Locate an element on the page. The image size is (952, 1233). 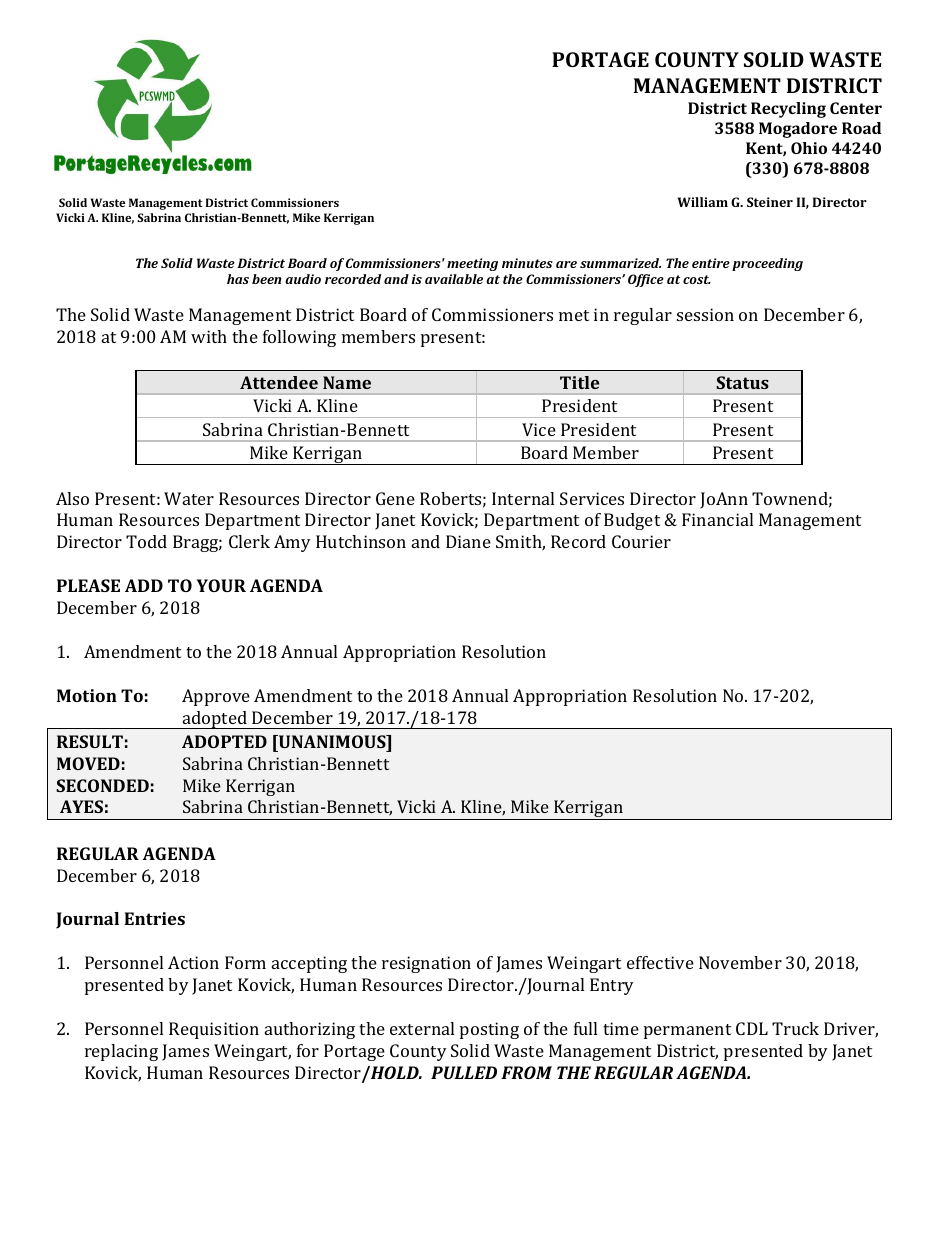
ADD is located at coordinates (144, 585).
